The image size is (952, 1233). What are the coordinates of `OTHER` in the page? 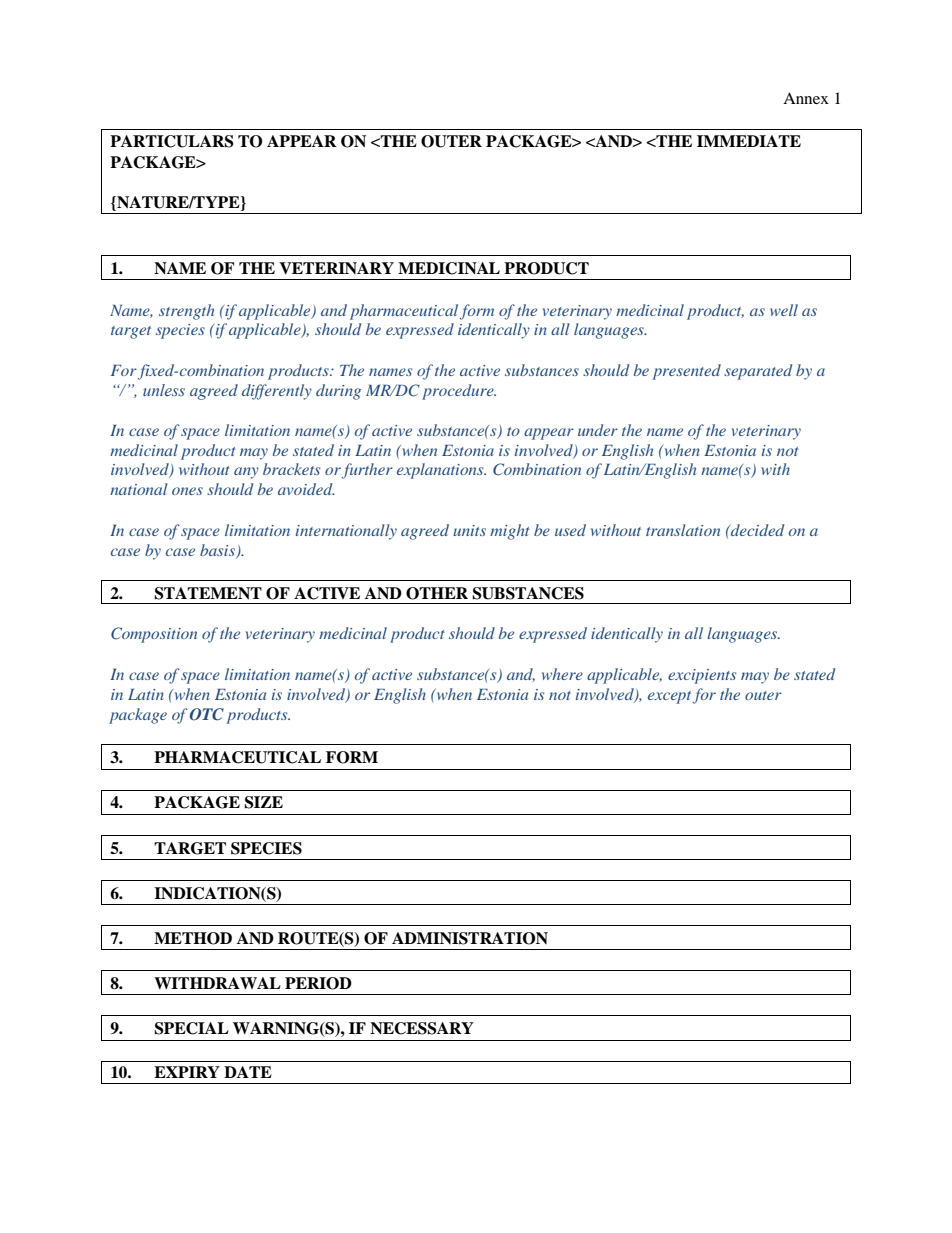 It's located at (437, 593).
